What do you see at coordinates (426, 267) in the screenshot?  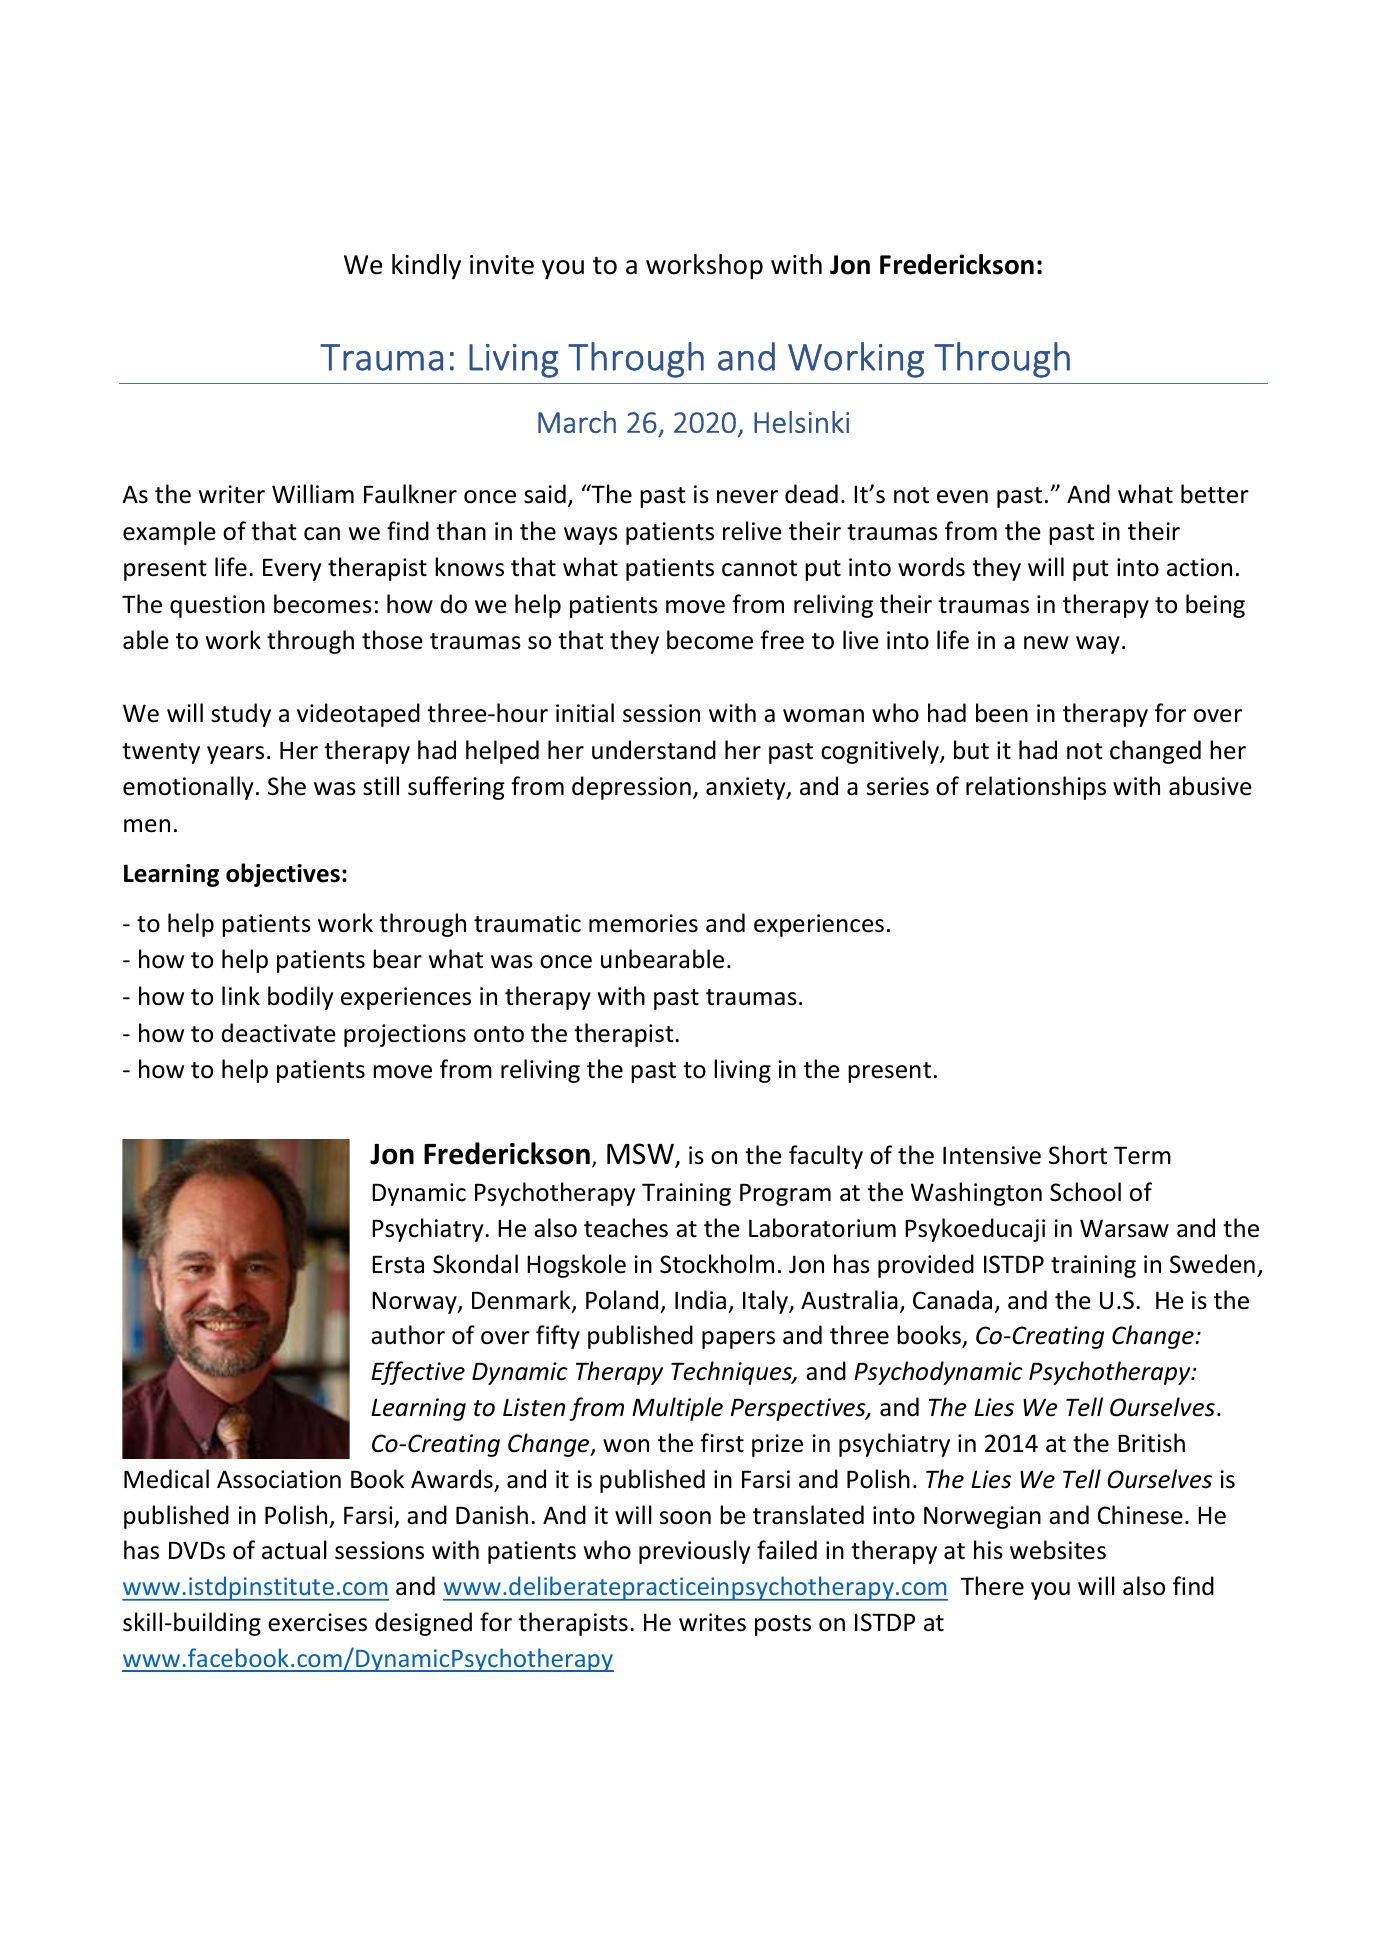 I see `kindly` at bounding box center [426, 267].
